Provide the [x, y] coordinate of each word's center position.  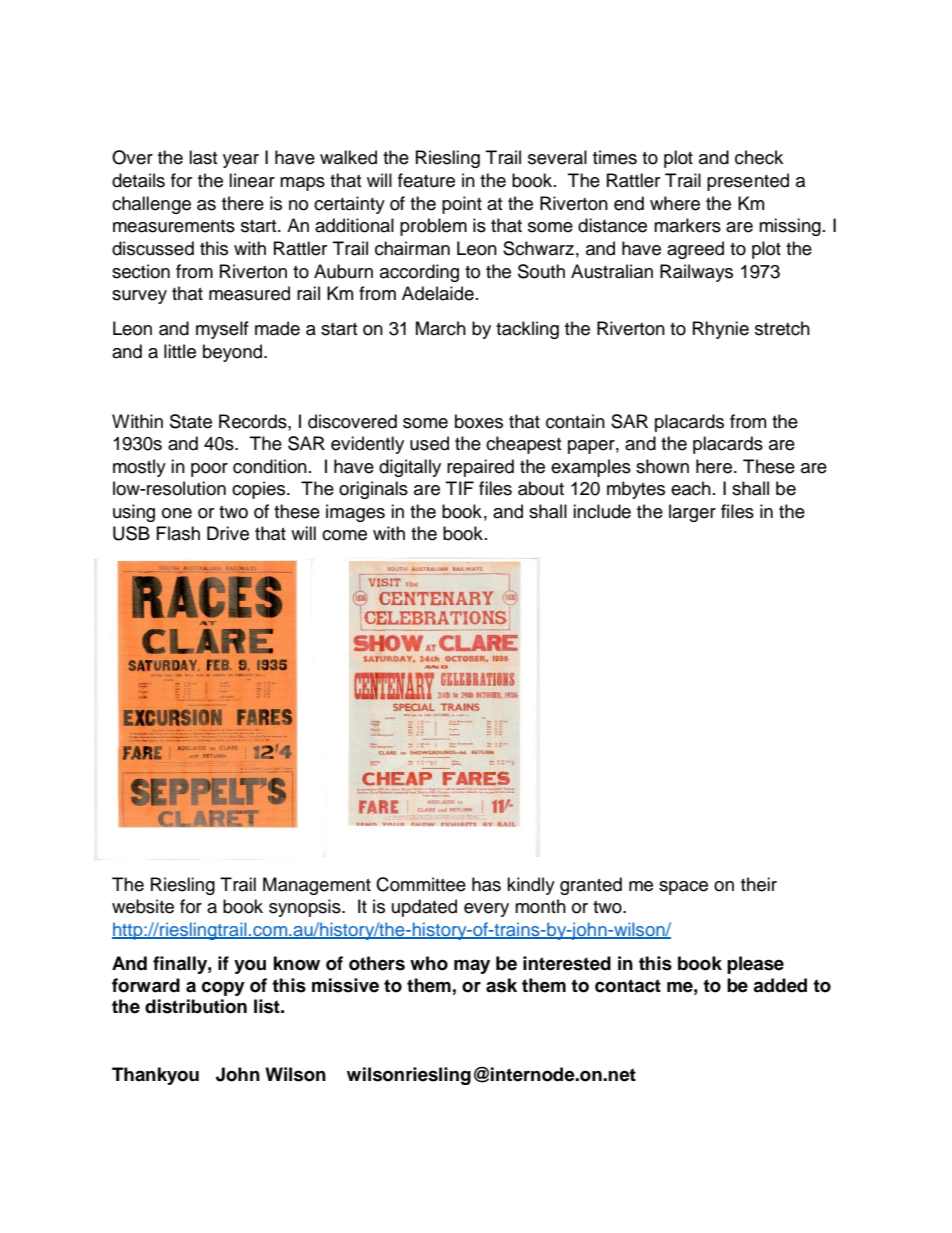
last [203, 157]
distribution [196, 1006]
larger [692, 513]
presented [748, 182]
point [462, 205]
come [344, 535]
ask [501, 985]
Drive [228, 533]
